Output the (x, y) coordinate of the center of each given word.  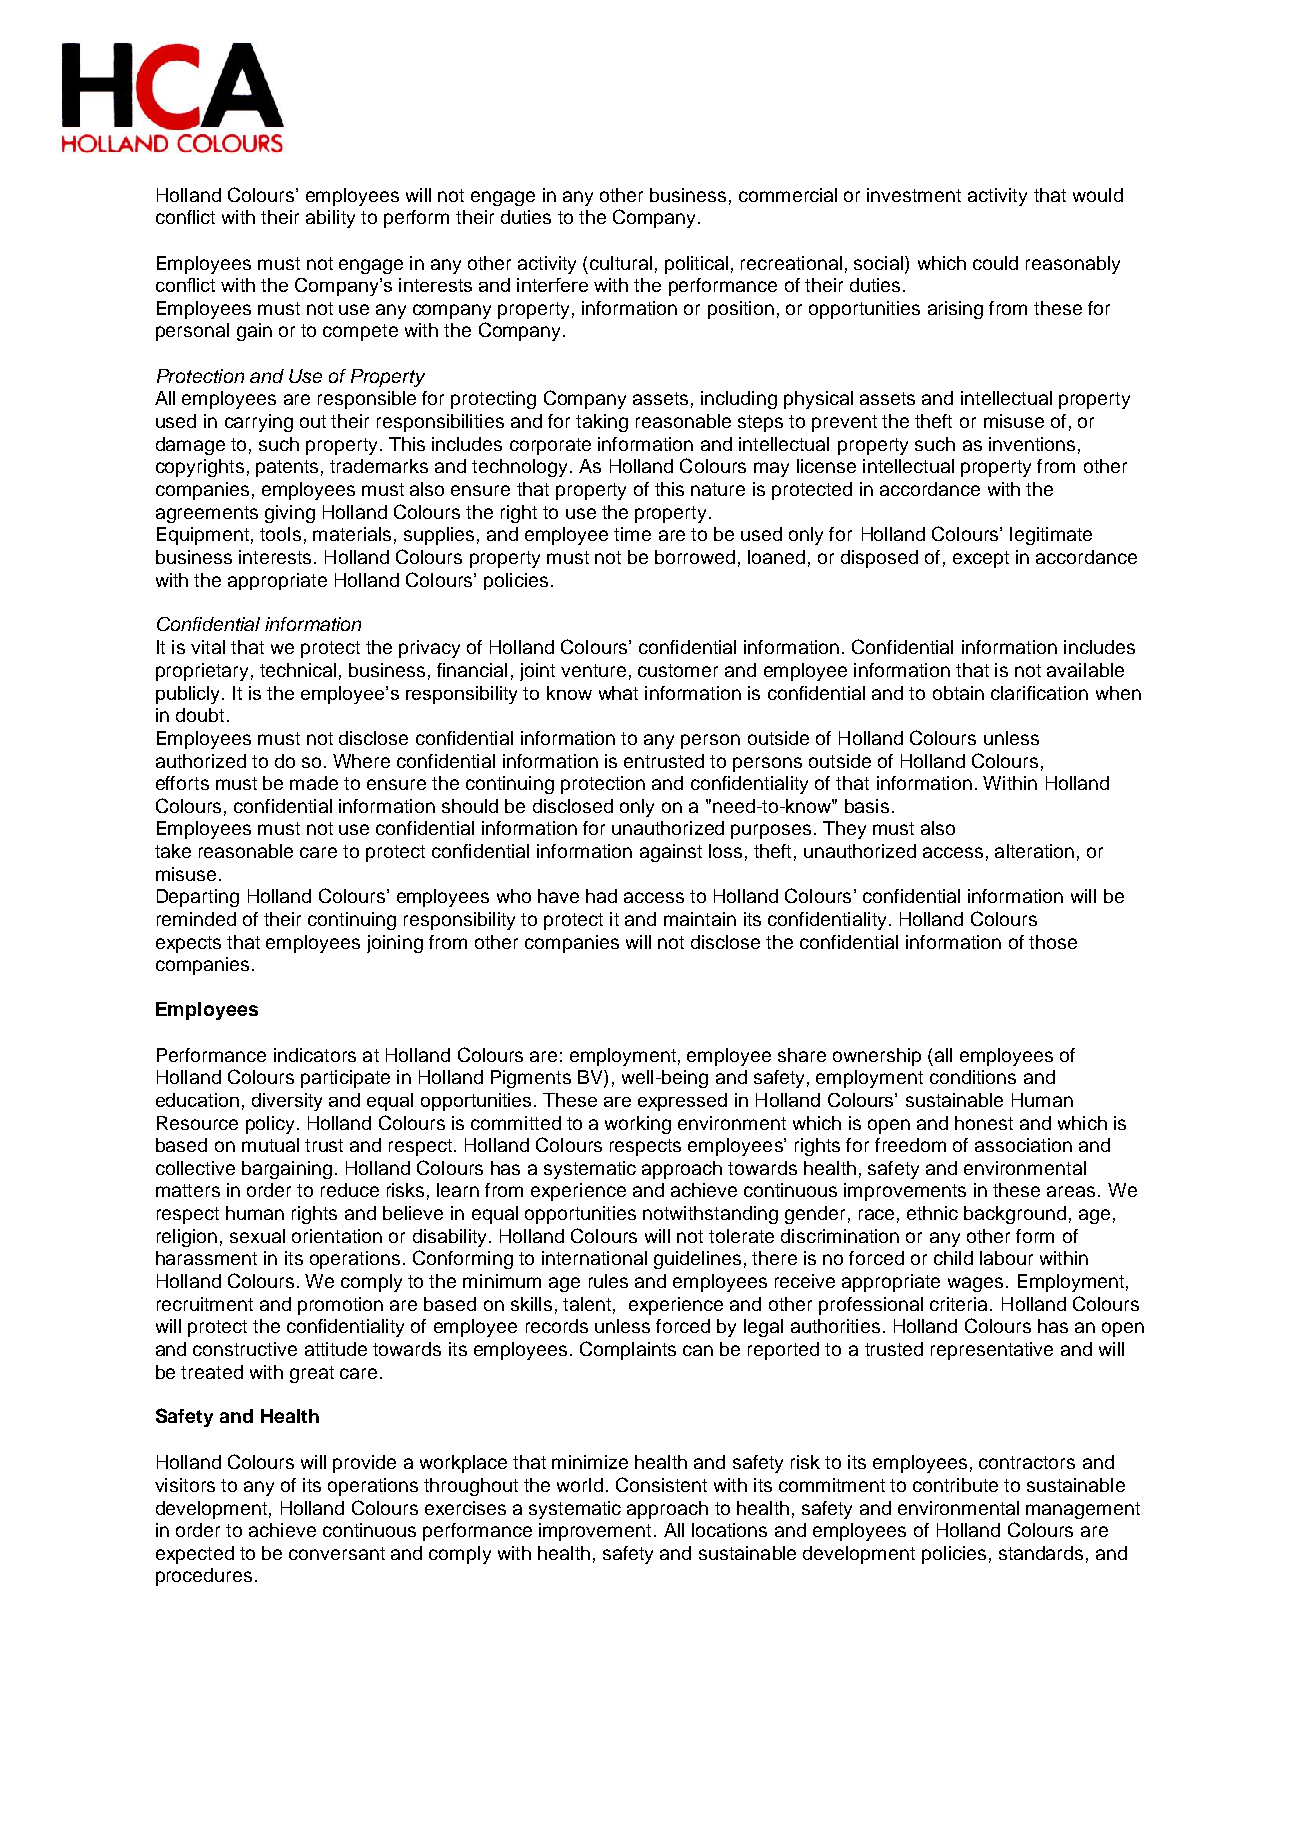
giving (290, 514)
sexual (257, 1236)
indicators (315, 1055)
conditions (973, 1077)
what (618, 693)
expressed (682, 1102)
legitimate (1051, 536)
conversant (337, 1553)
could (995, 263)
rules (608, 1281)
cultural (621, 263)
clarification (1039, 693)
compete (360, 332)
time (632, 534)
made (314, 783)
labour (1006, 1258)
